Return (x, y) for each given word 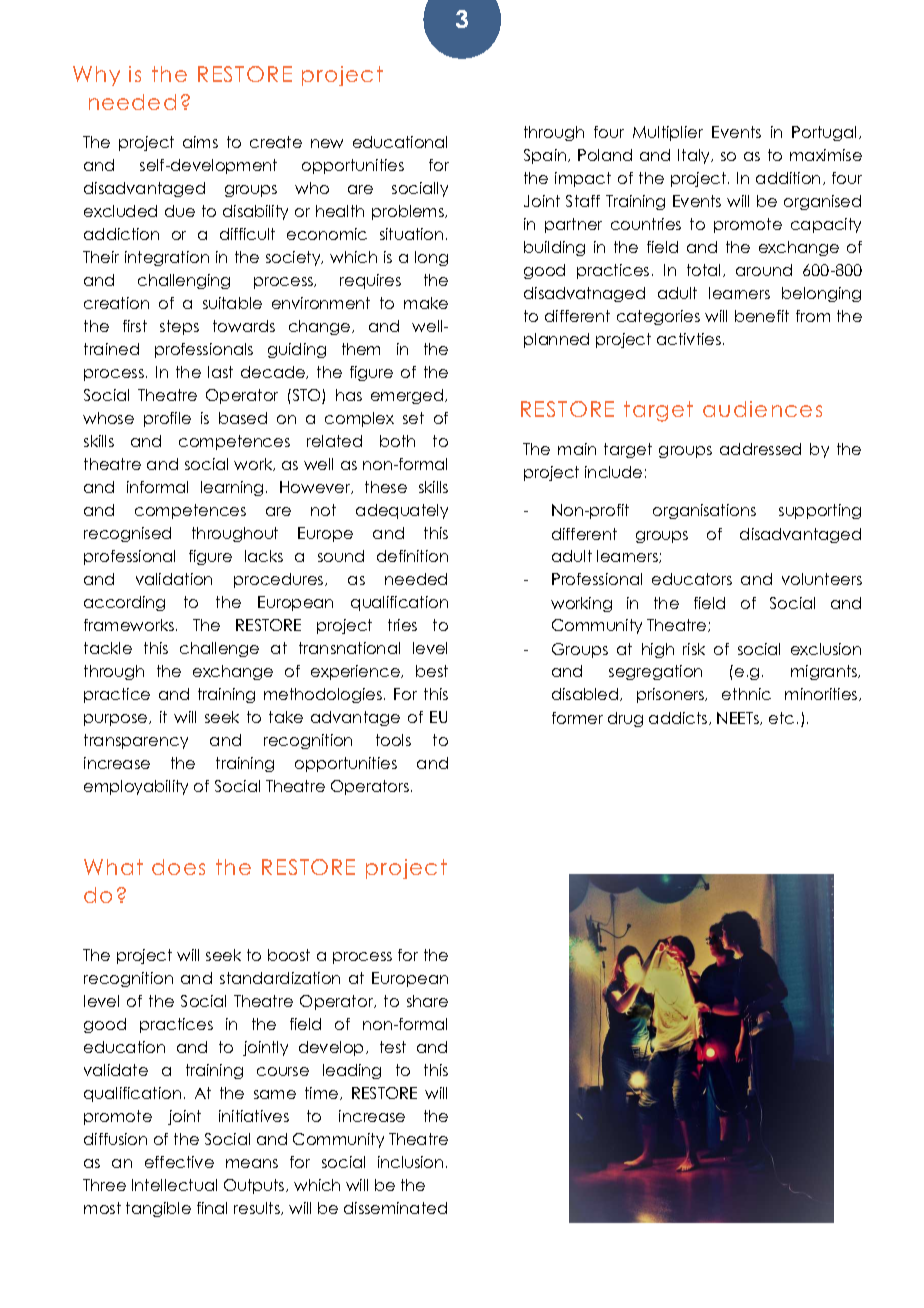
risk (694, 649)
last (220, 372)
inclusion (410, 1162)
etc (781, 718)
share (427, 1001)
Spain (546, 156)
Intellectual (174, 1185)
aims (200, 142)
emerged (408, 396)
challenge (219, 649)
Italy (695, 156)
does (178, 867)
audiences (762, 409)
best (432, 671)
